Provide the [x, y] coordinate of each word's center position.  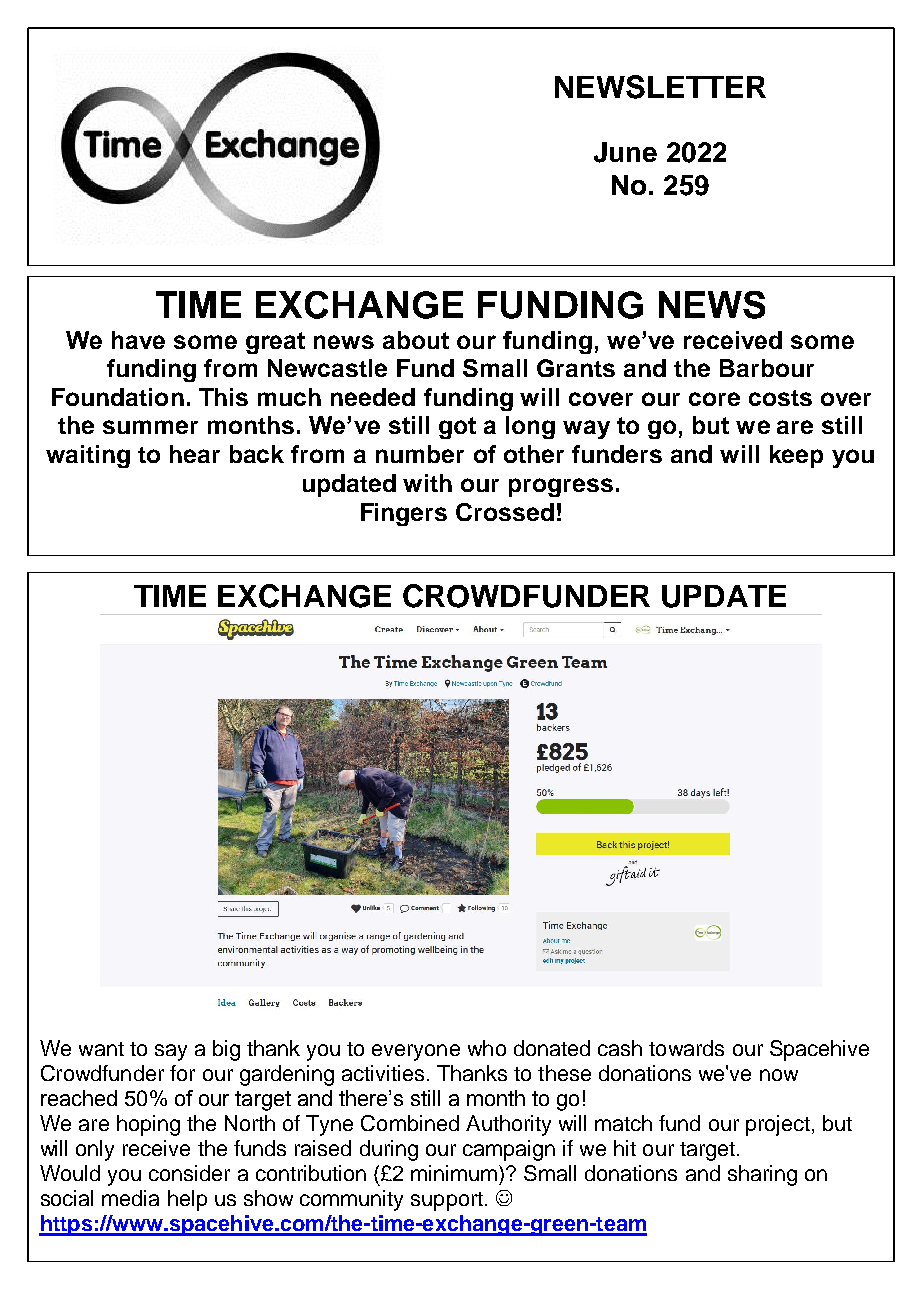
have [138, 340]
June [625, 152]
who [487, 1048]
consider [189, 1173]
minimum [455, 1173]
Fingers [404, 514]
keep [796, 456]
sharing [762, 1175]
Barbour [767, 368]
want [101, 1049]
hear [195, 454]
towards [686, 1048]
